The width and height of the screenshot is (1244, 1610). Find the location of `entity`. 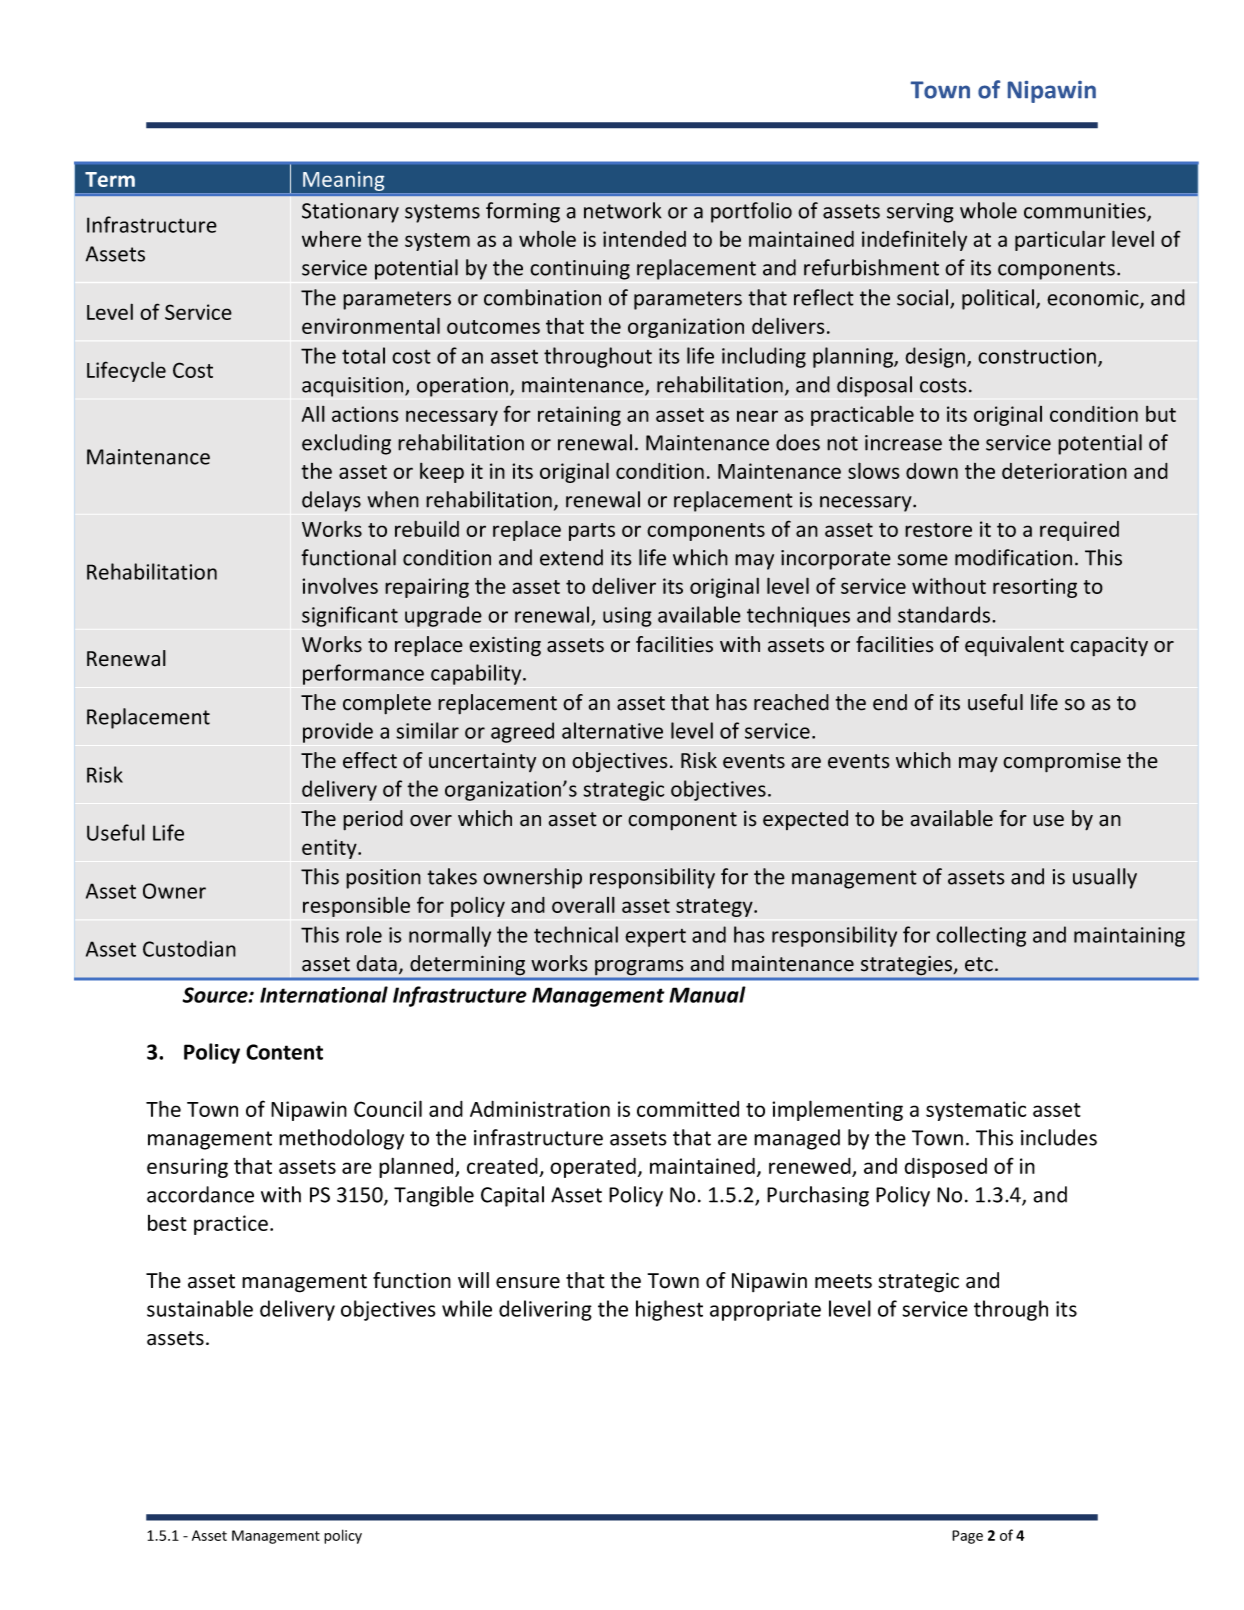

entity is located at coordinates (330, 849).
